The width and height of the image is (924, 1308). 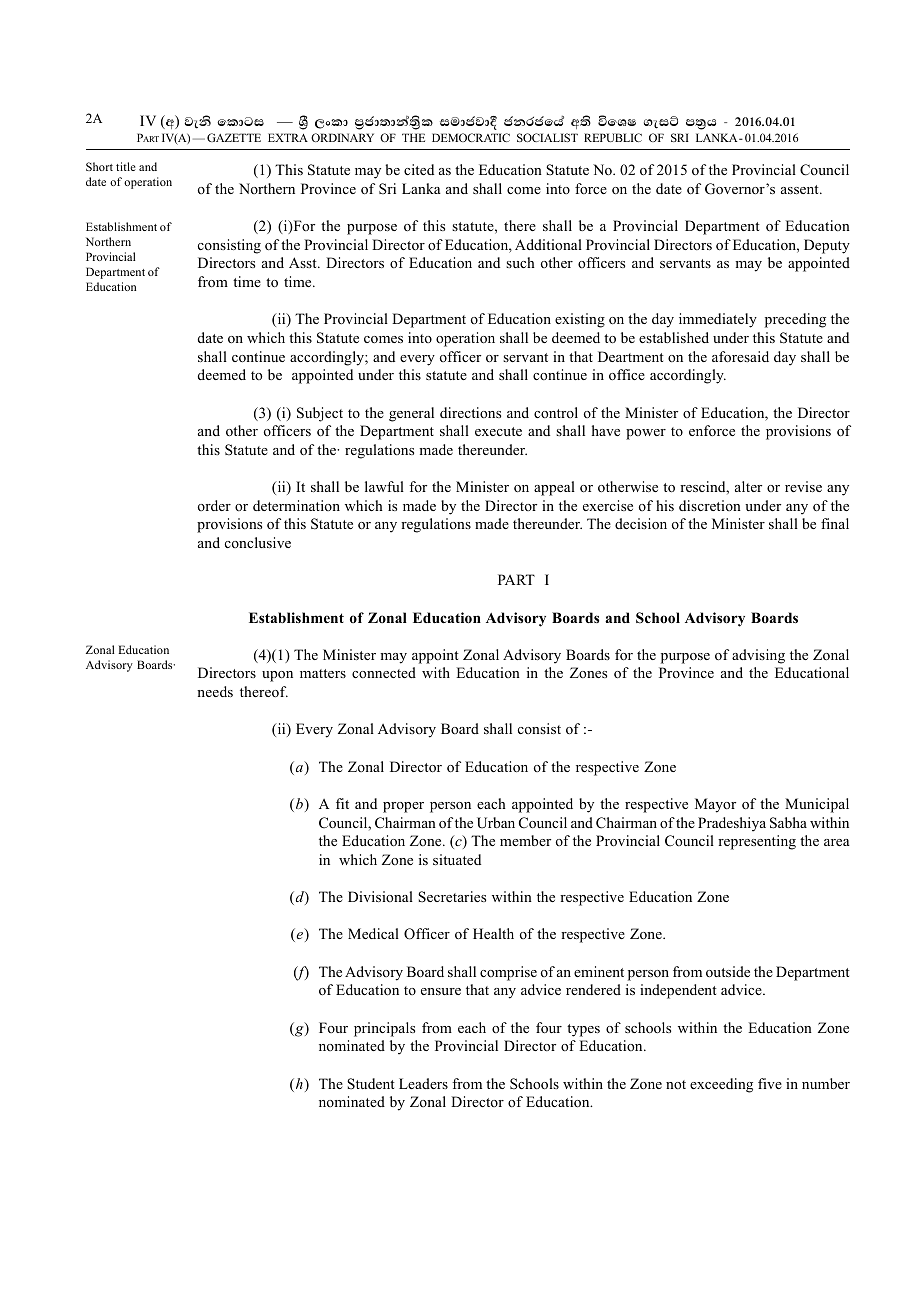 What do you see at coordinates (214, 505) in the image?
I see `order` at bounding box center [214, 505].
